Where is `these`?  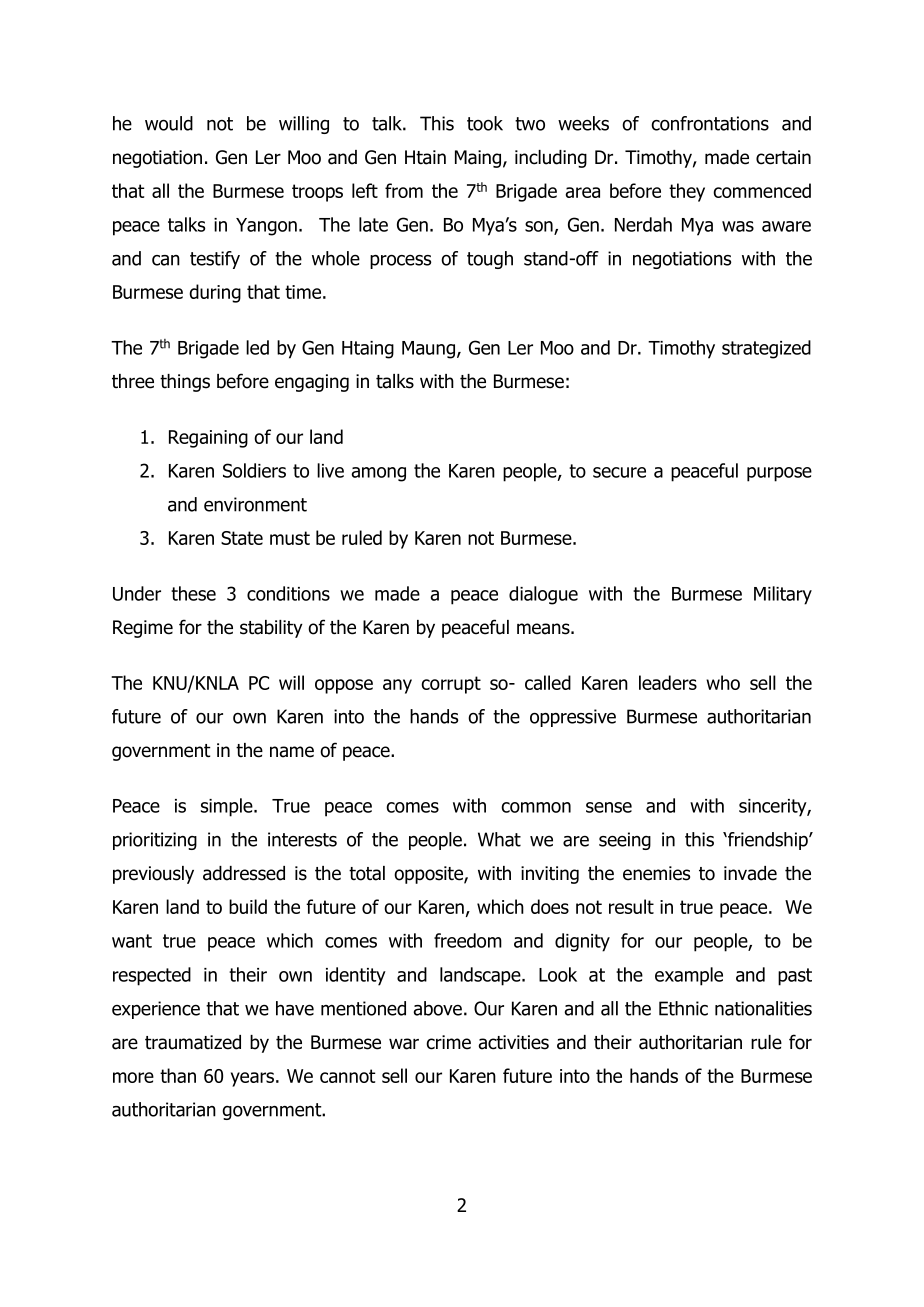 these is located at coordinates (193, 593).
